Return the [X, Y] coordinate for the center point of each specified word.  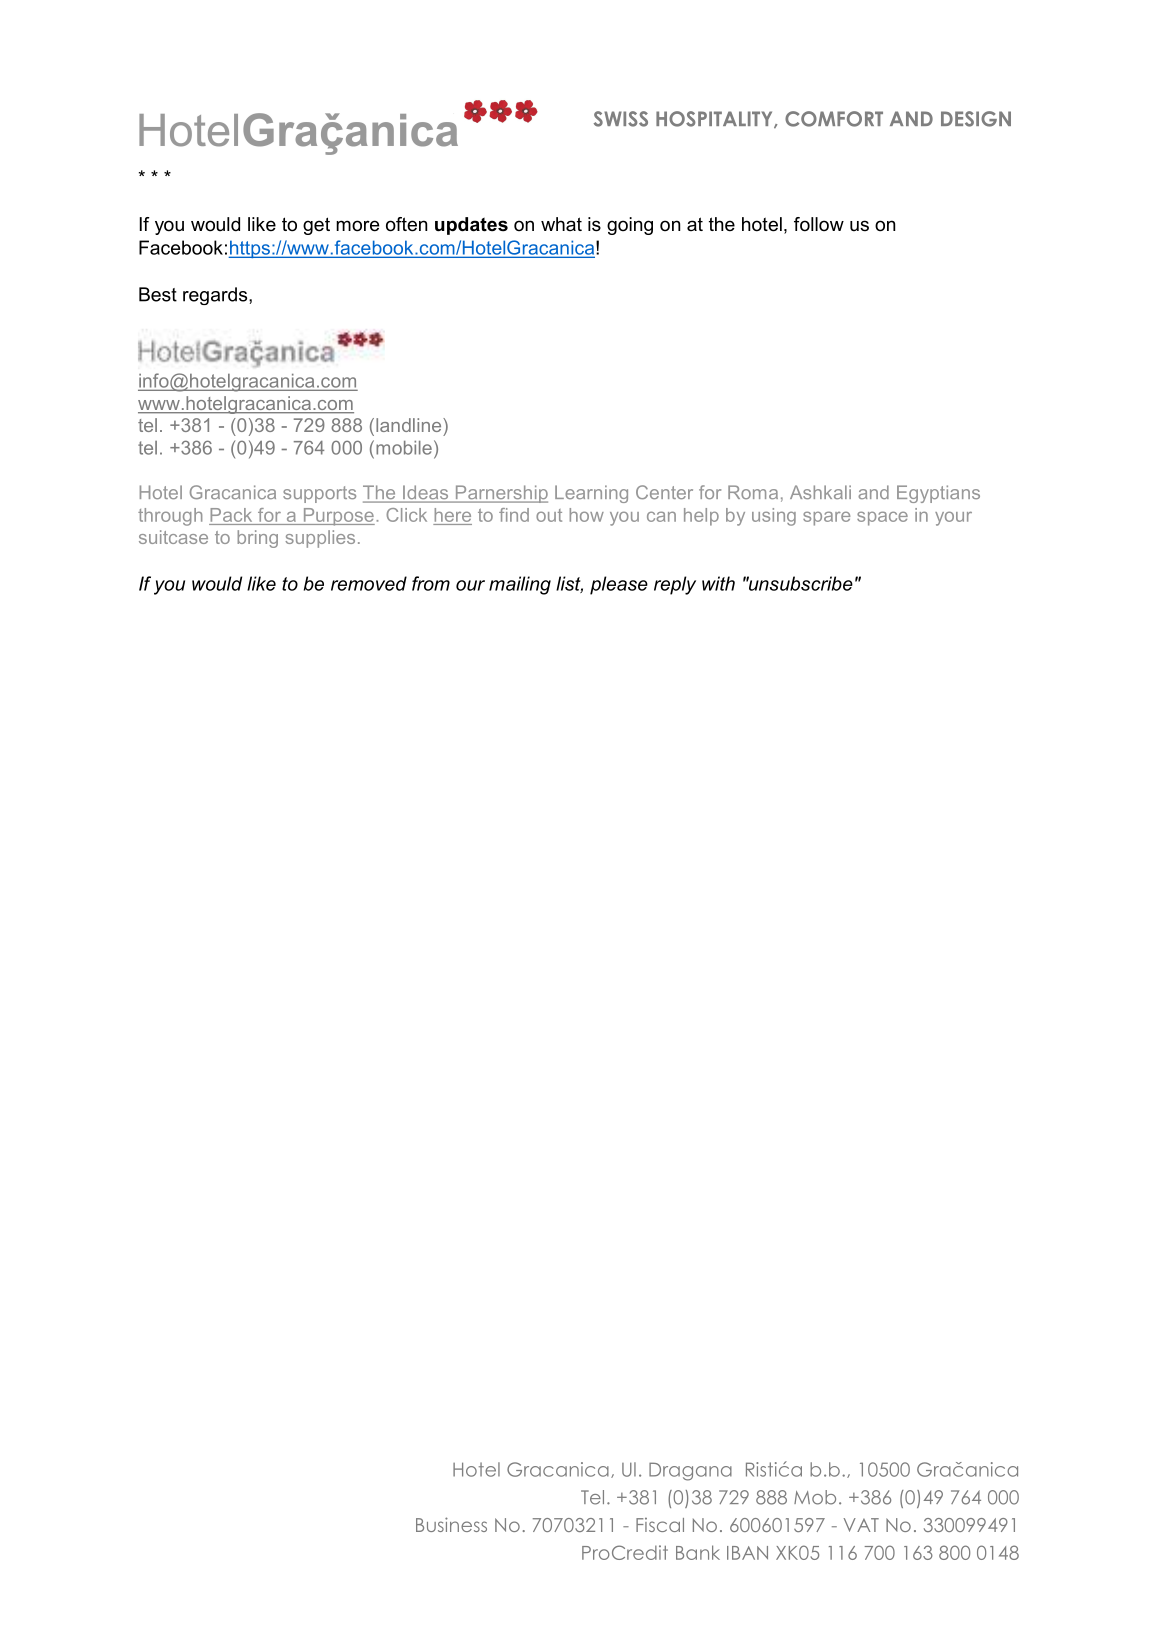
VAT [861, 1525]
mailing [520, 585]
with [718, 583]
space [882, 518]
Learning [591, 494]
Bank [698, 1552]
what [561, 224]
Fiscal [660, 1525]
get [316, 226]
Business [451, 1524]
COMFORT [834, 119]
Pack [231, 515]
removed [369, 583]
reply [675, 585]
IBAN [747, 1553]
